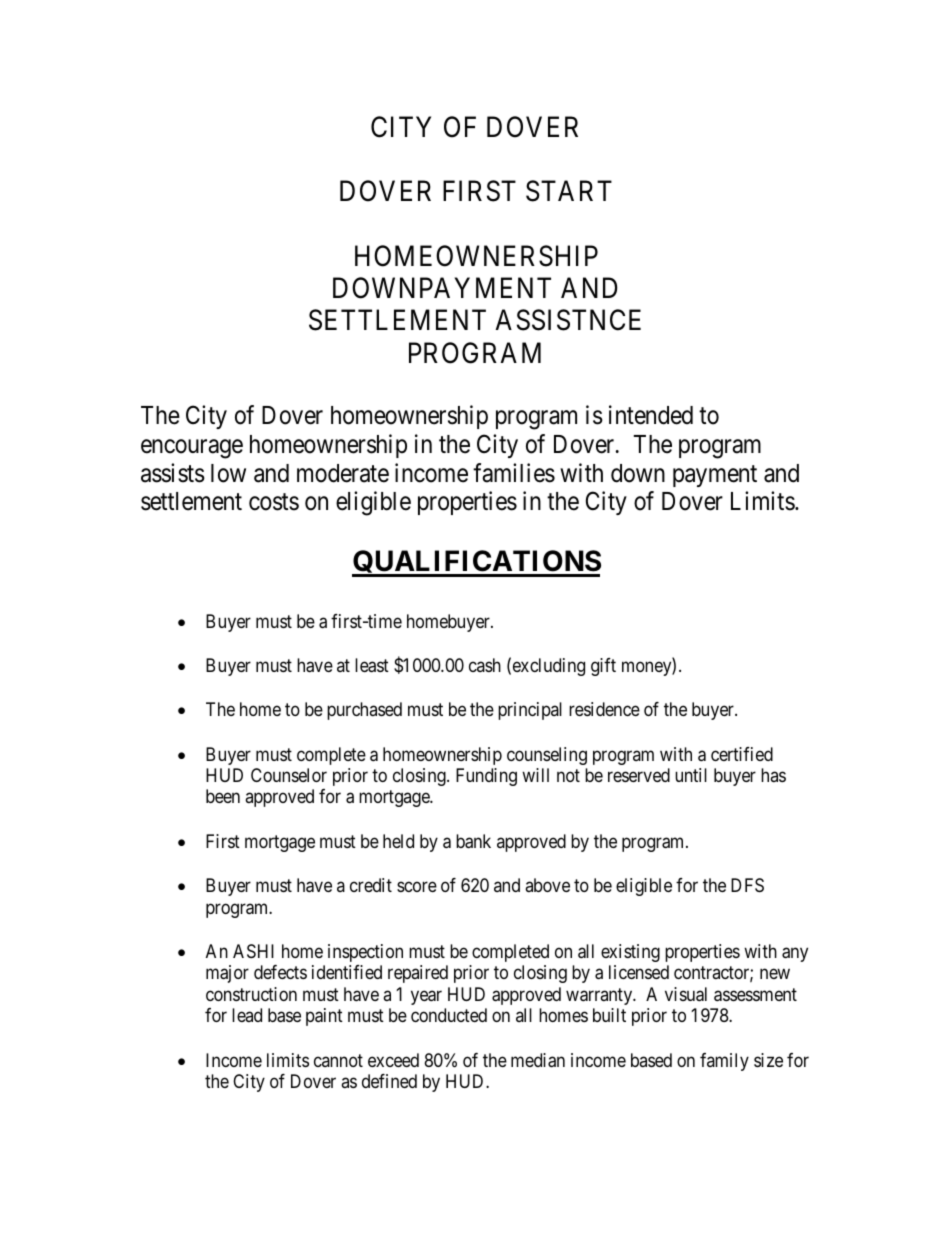 The width and height of the screenshot is (952, 1233). Describe the element at coordinates (343, 473) in the screenshot. I see `moderate` at that location.
